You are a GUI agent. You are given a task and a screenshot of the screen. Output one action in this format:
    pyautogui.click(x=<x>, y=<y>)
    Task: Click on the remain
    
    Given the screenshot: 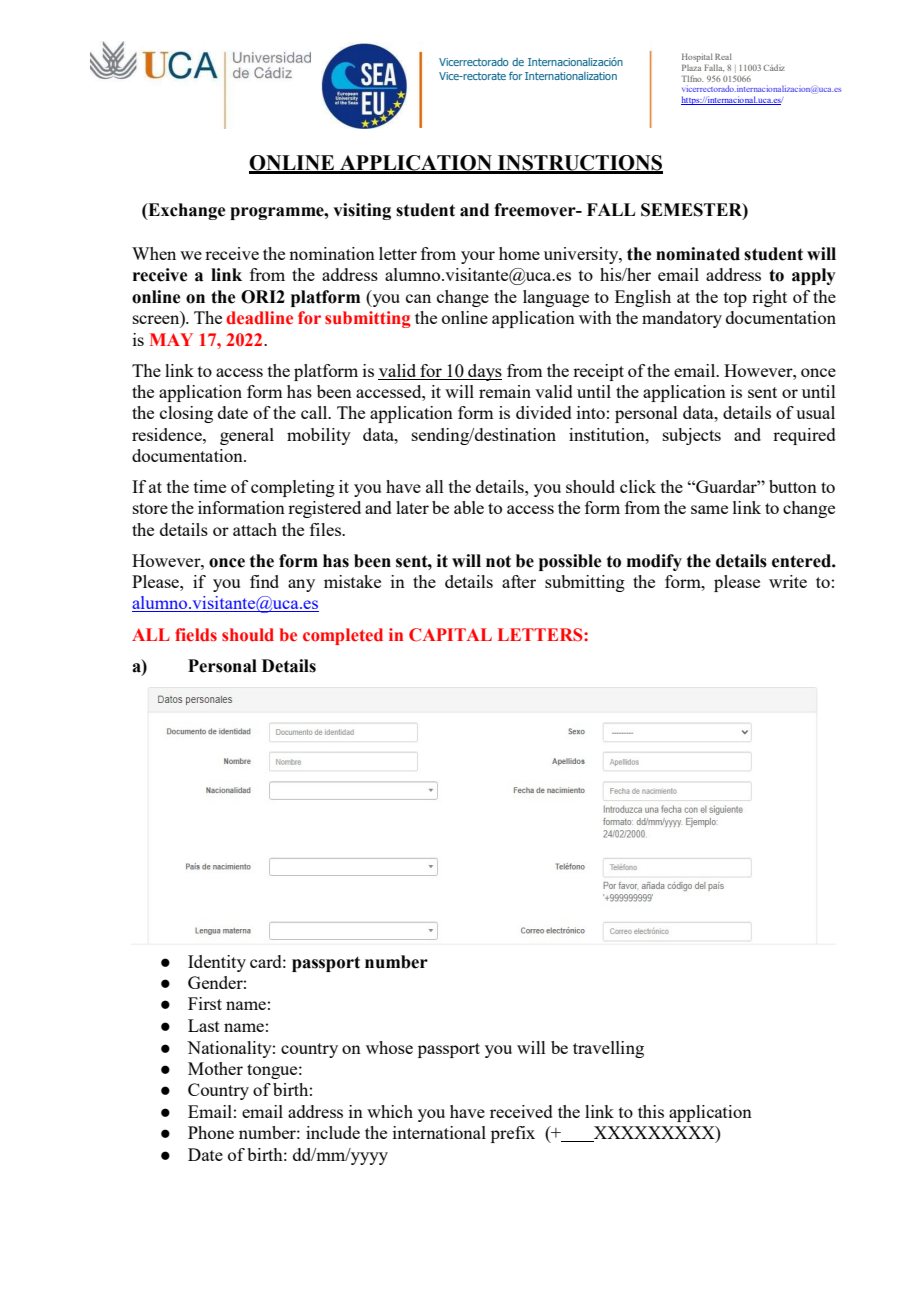 What is the action you would take?
    pyautogui.click(x=505, y=391)
